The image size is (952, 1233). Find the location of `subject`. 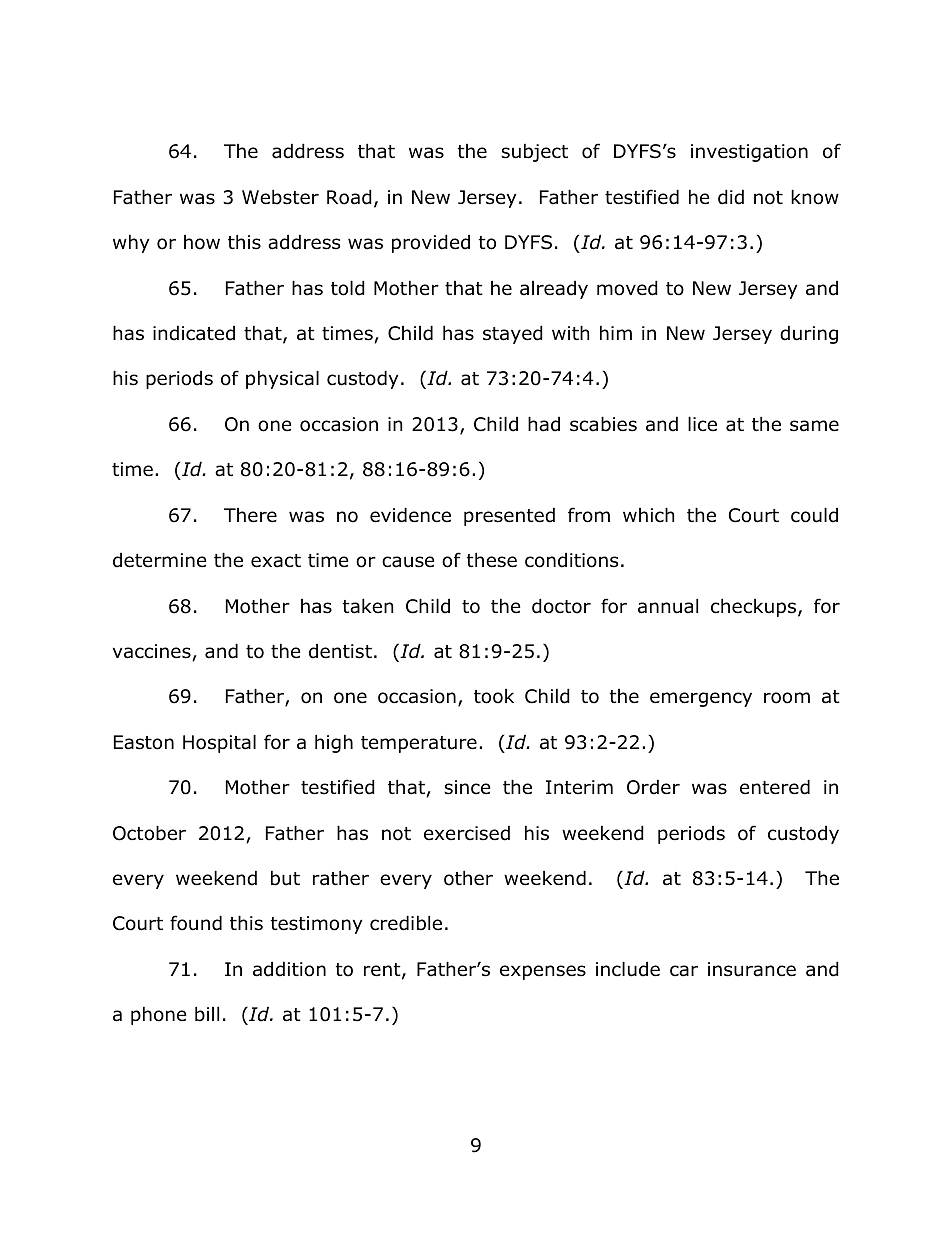

subject is located at coordinates (534, 152).
